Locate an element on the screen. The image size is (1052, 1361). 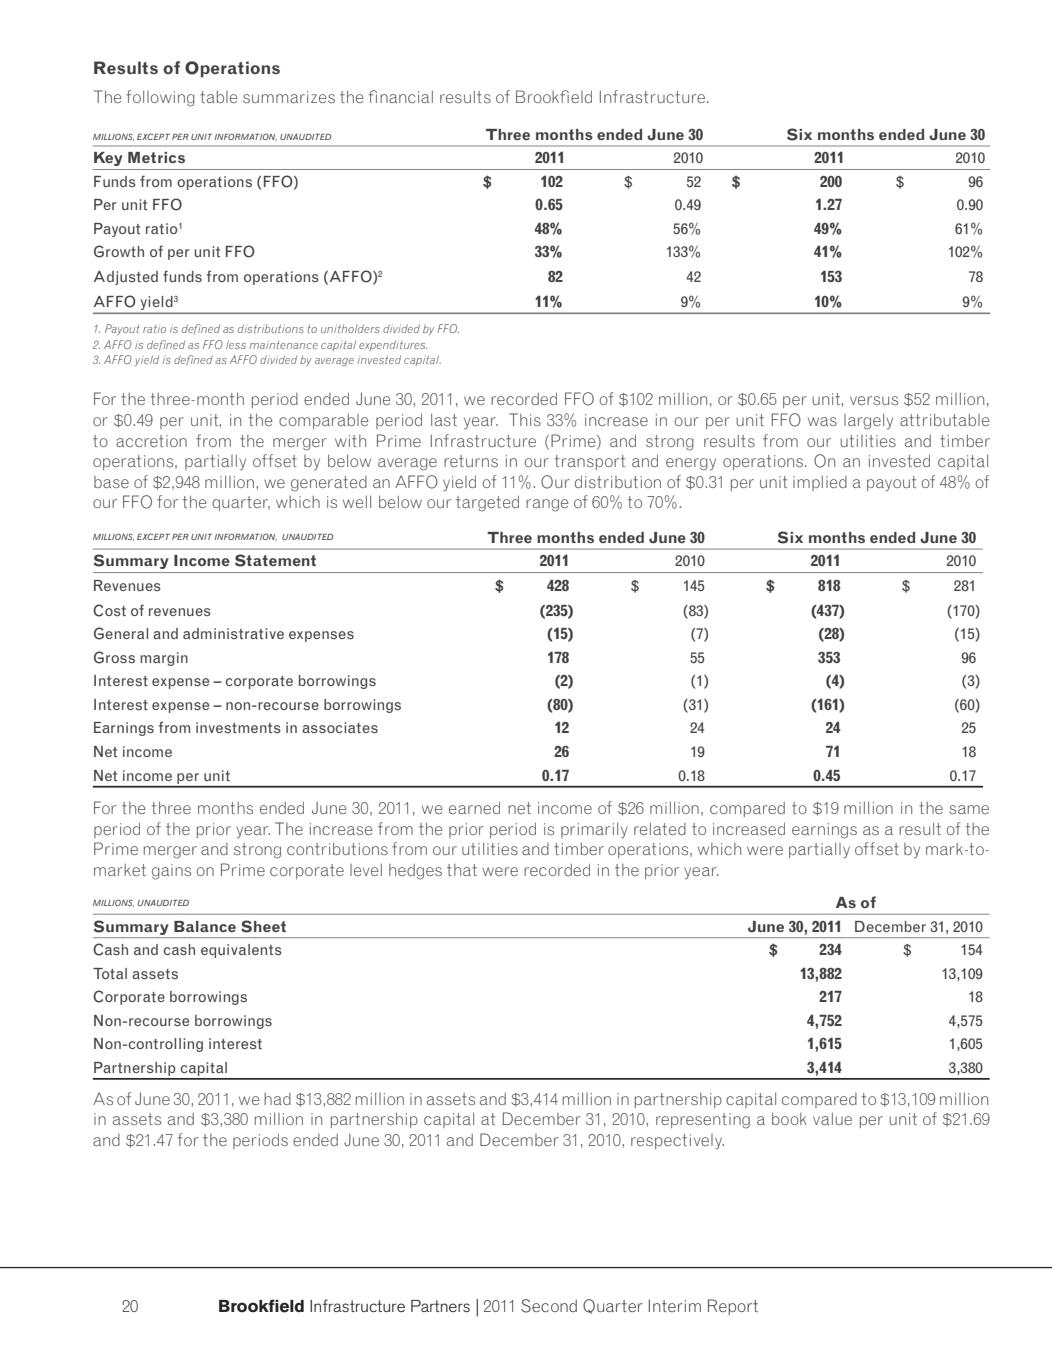
value is located at coordinates (832, 1119).
